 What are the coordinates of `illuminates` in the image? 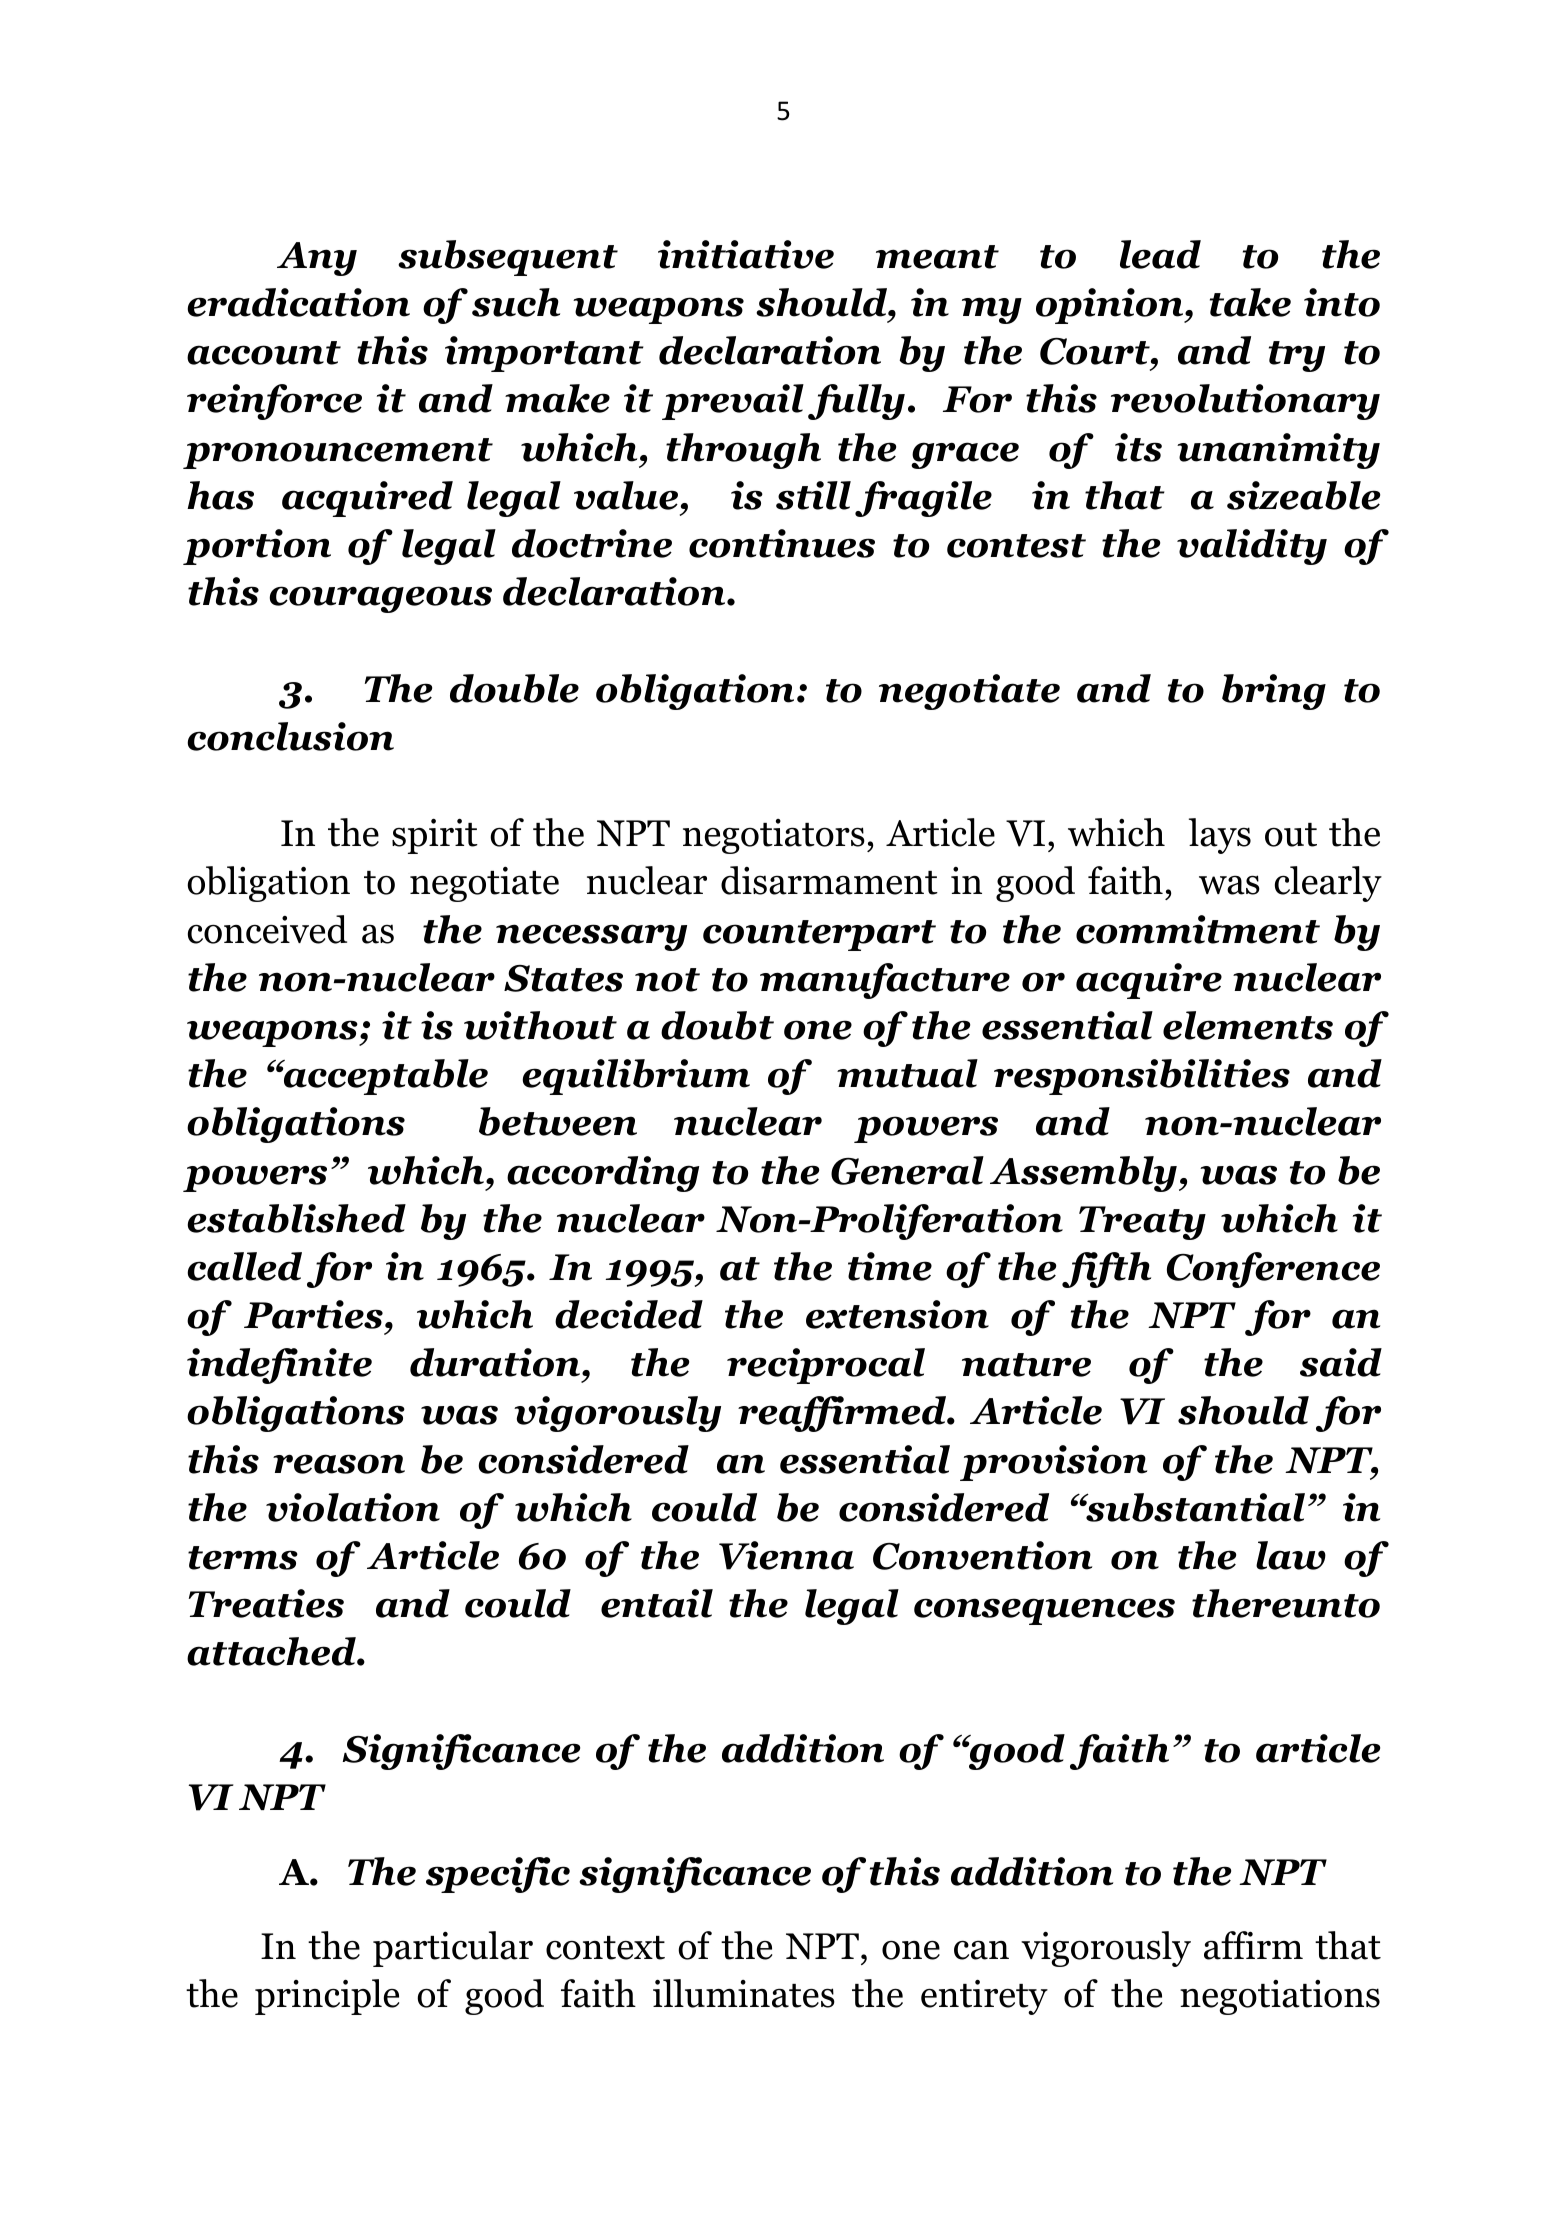 It's located at (744, 1993).
